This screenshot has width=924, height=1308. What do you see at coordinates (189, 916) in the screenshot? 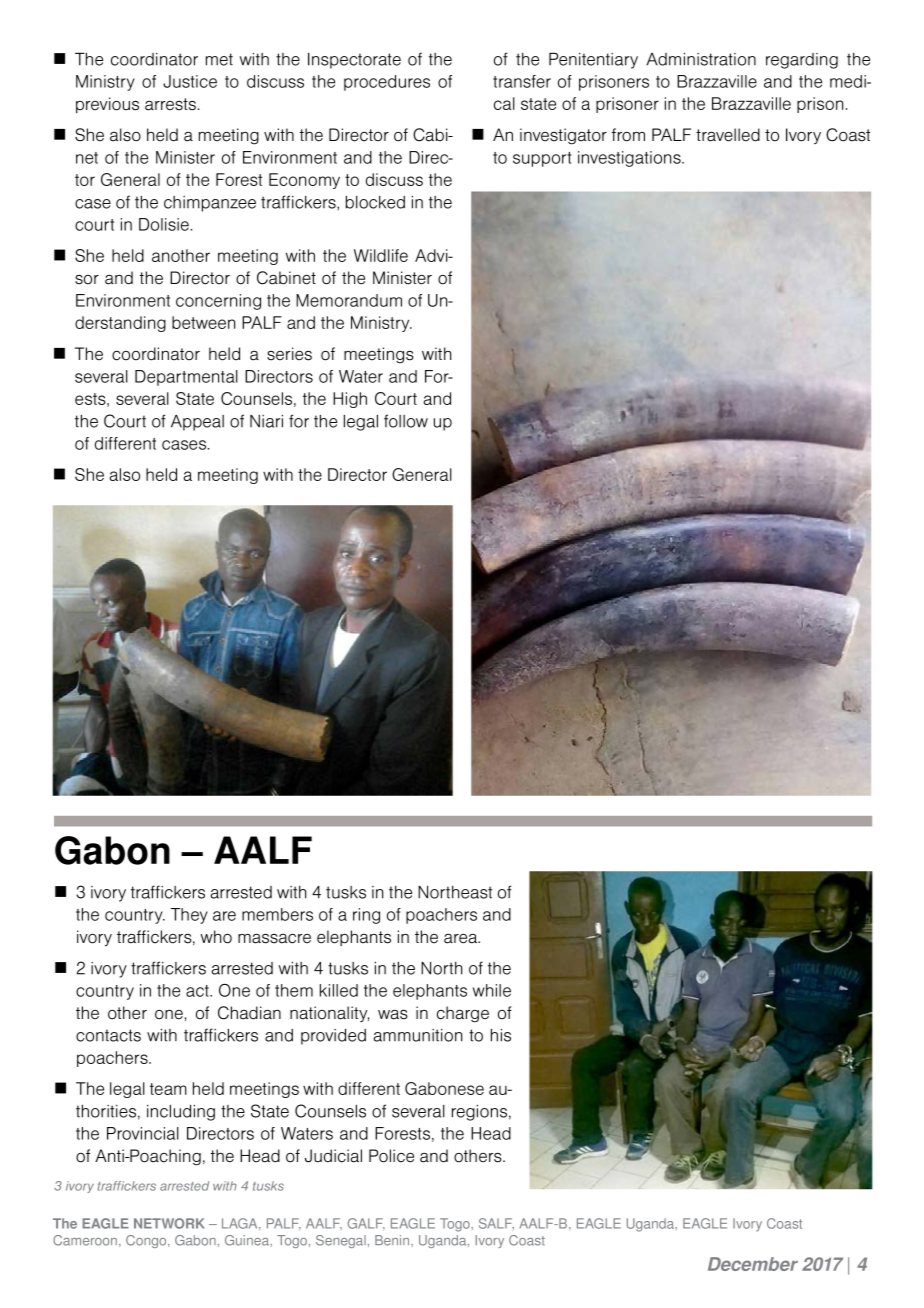
I see `They` at bounding box center [189, 916].
